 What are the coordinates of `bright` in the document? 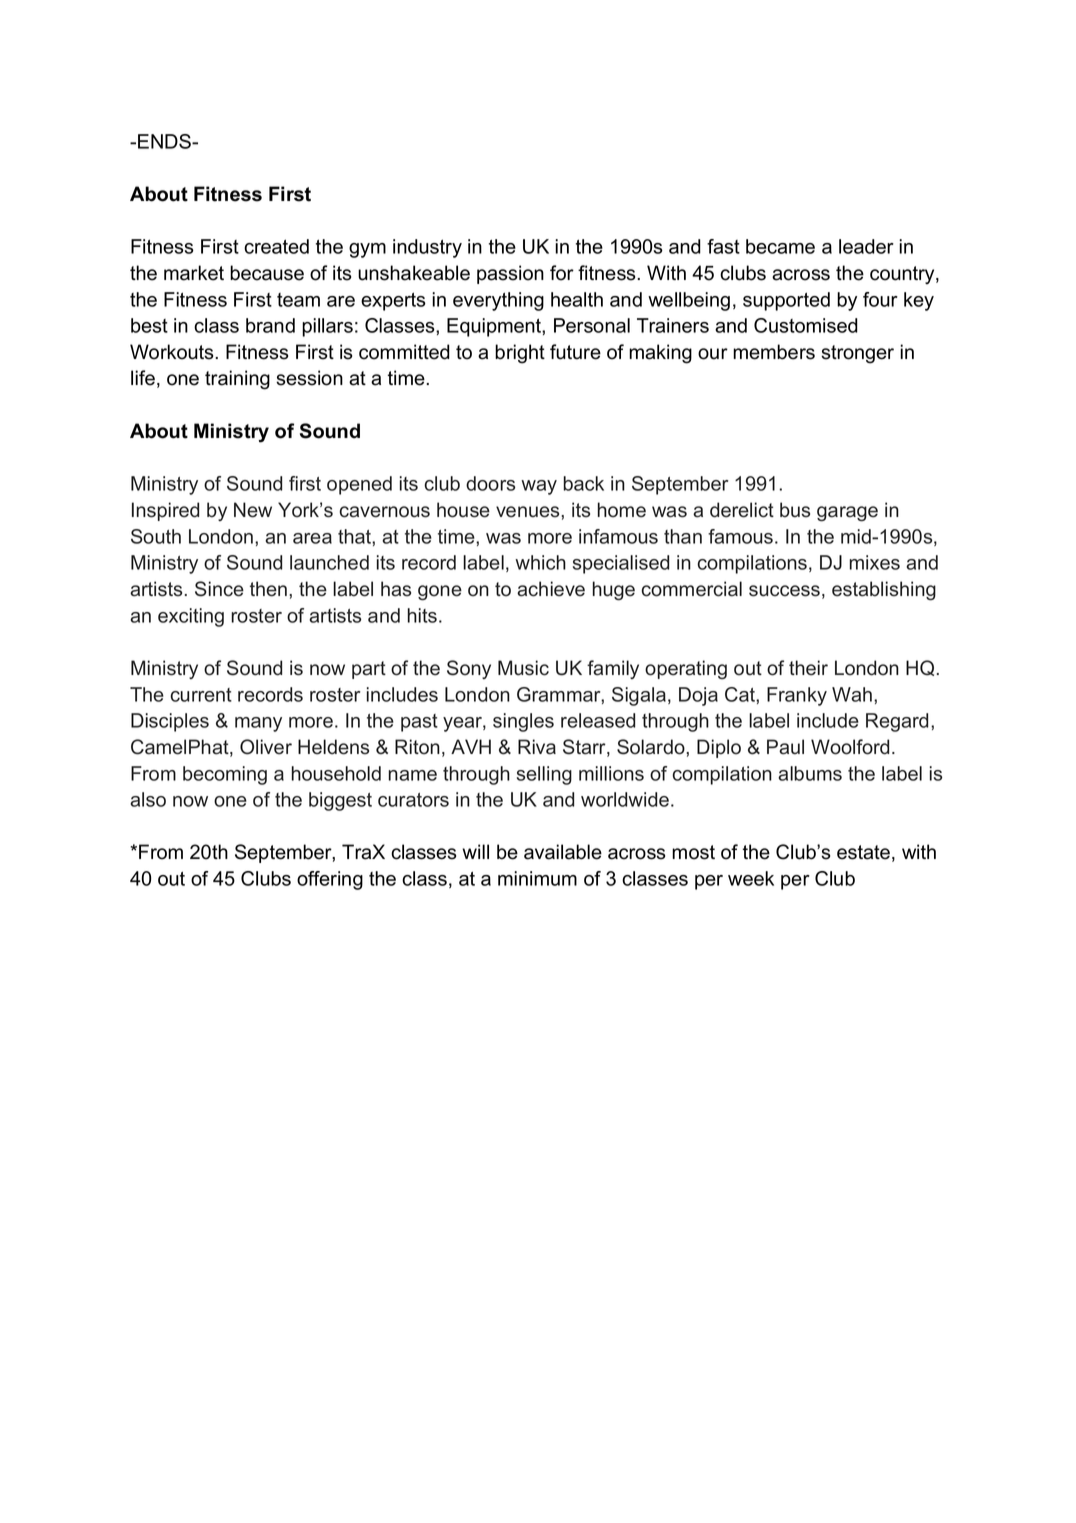 It's located at (520, 354).
